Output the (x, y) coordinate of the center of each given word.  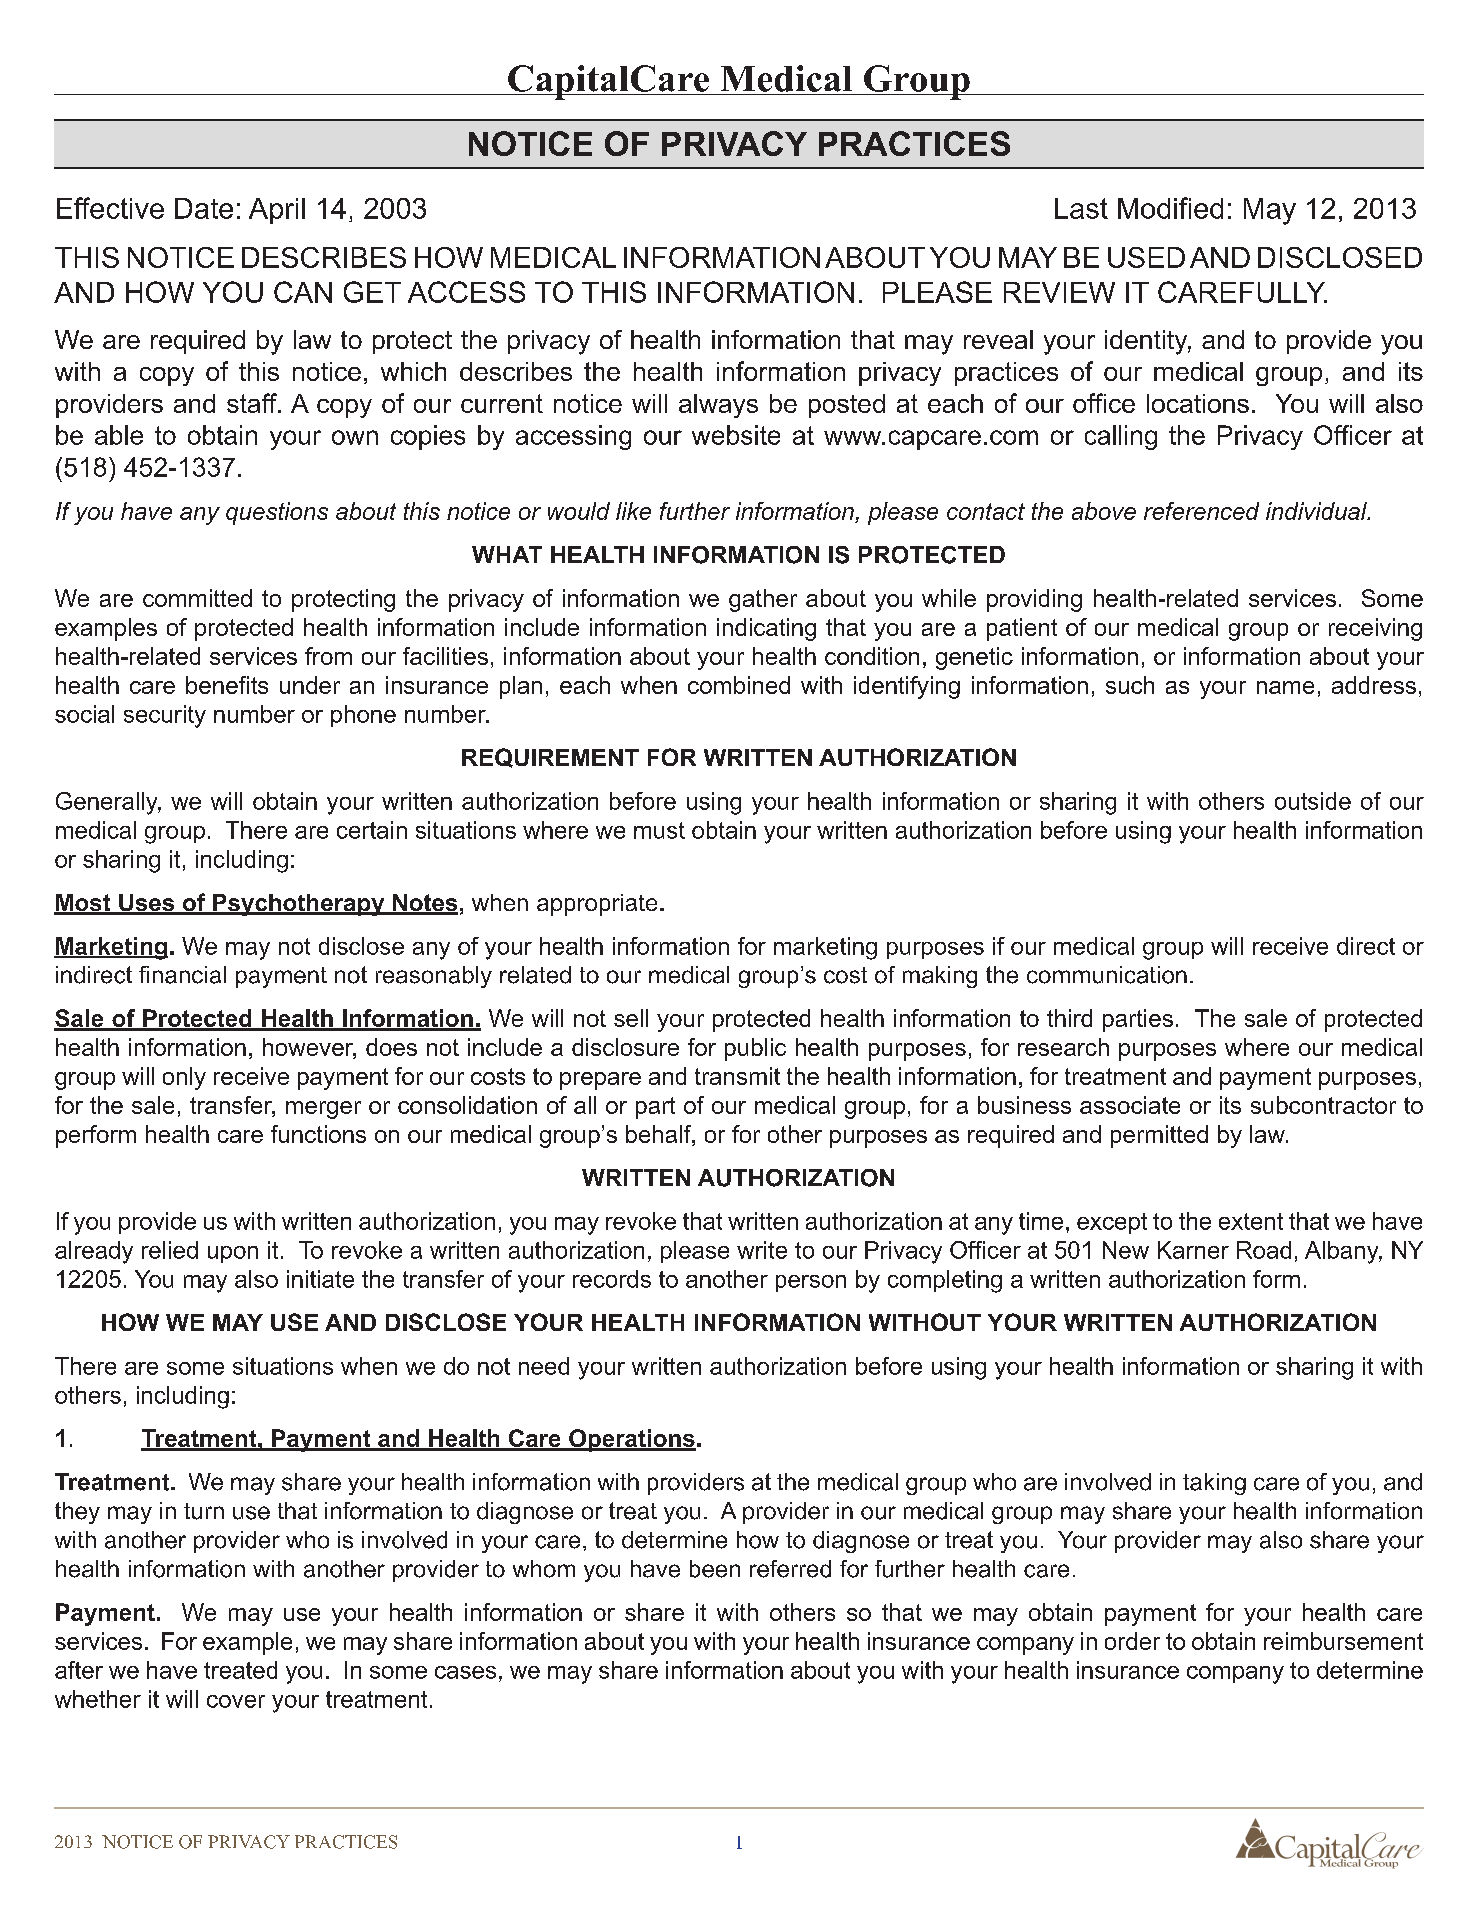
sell (631, 1018)
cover (236, 1701)
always (718, 406)
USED (1146, 257)
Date (204, 208)
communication (1107, 975)
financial (182, 975)
